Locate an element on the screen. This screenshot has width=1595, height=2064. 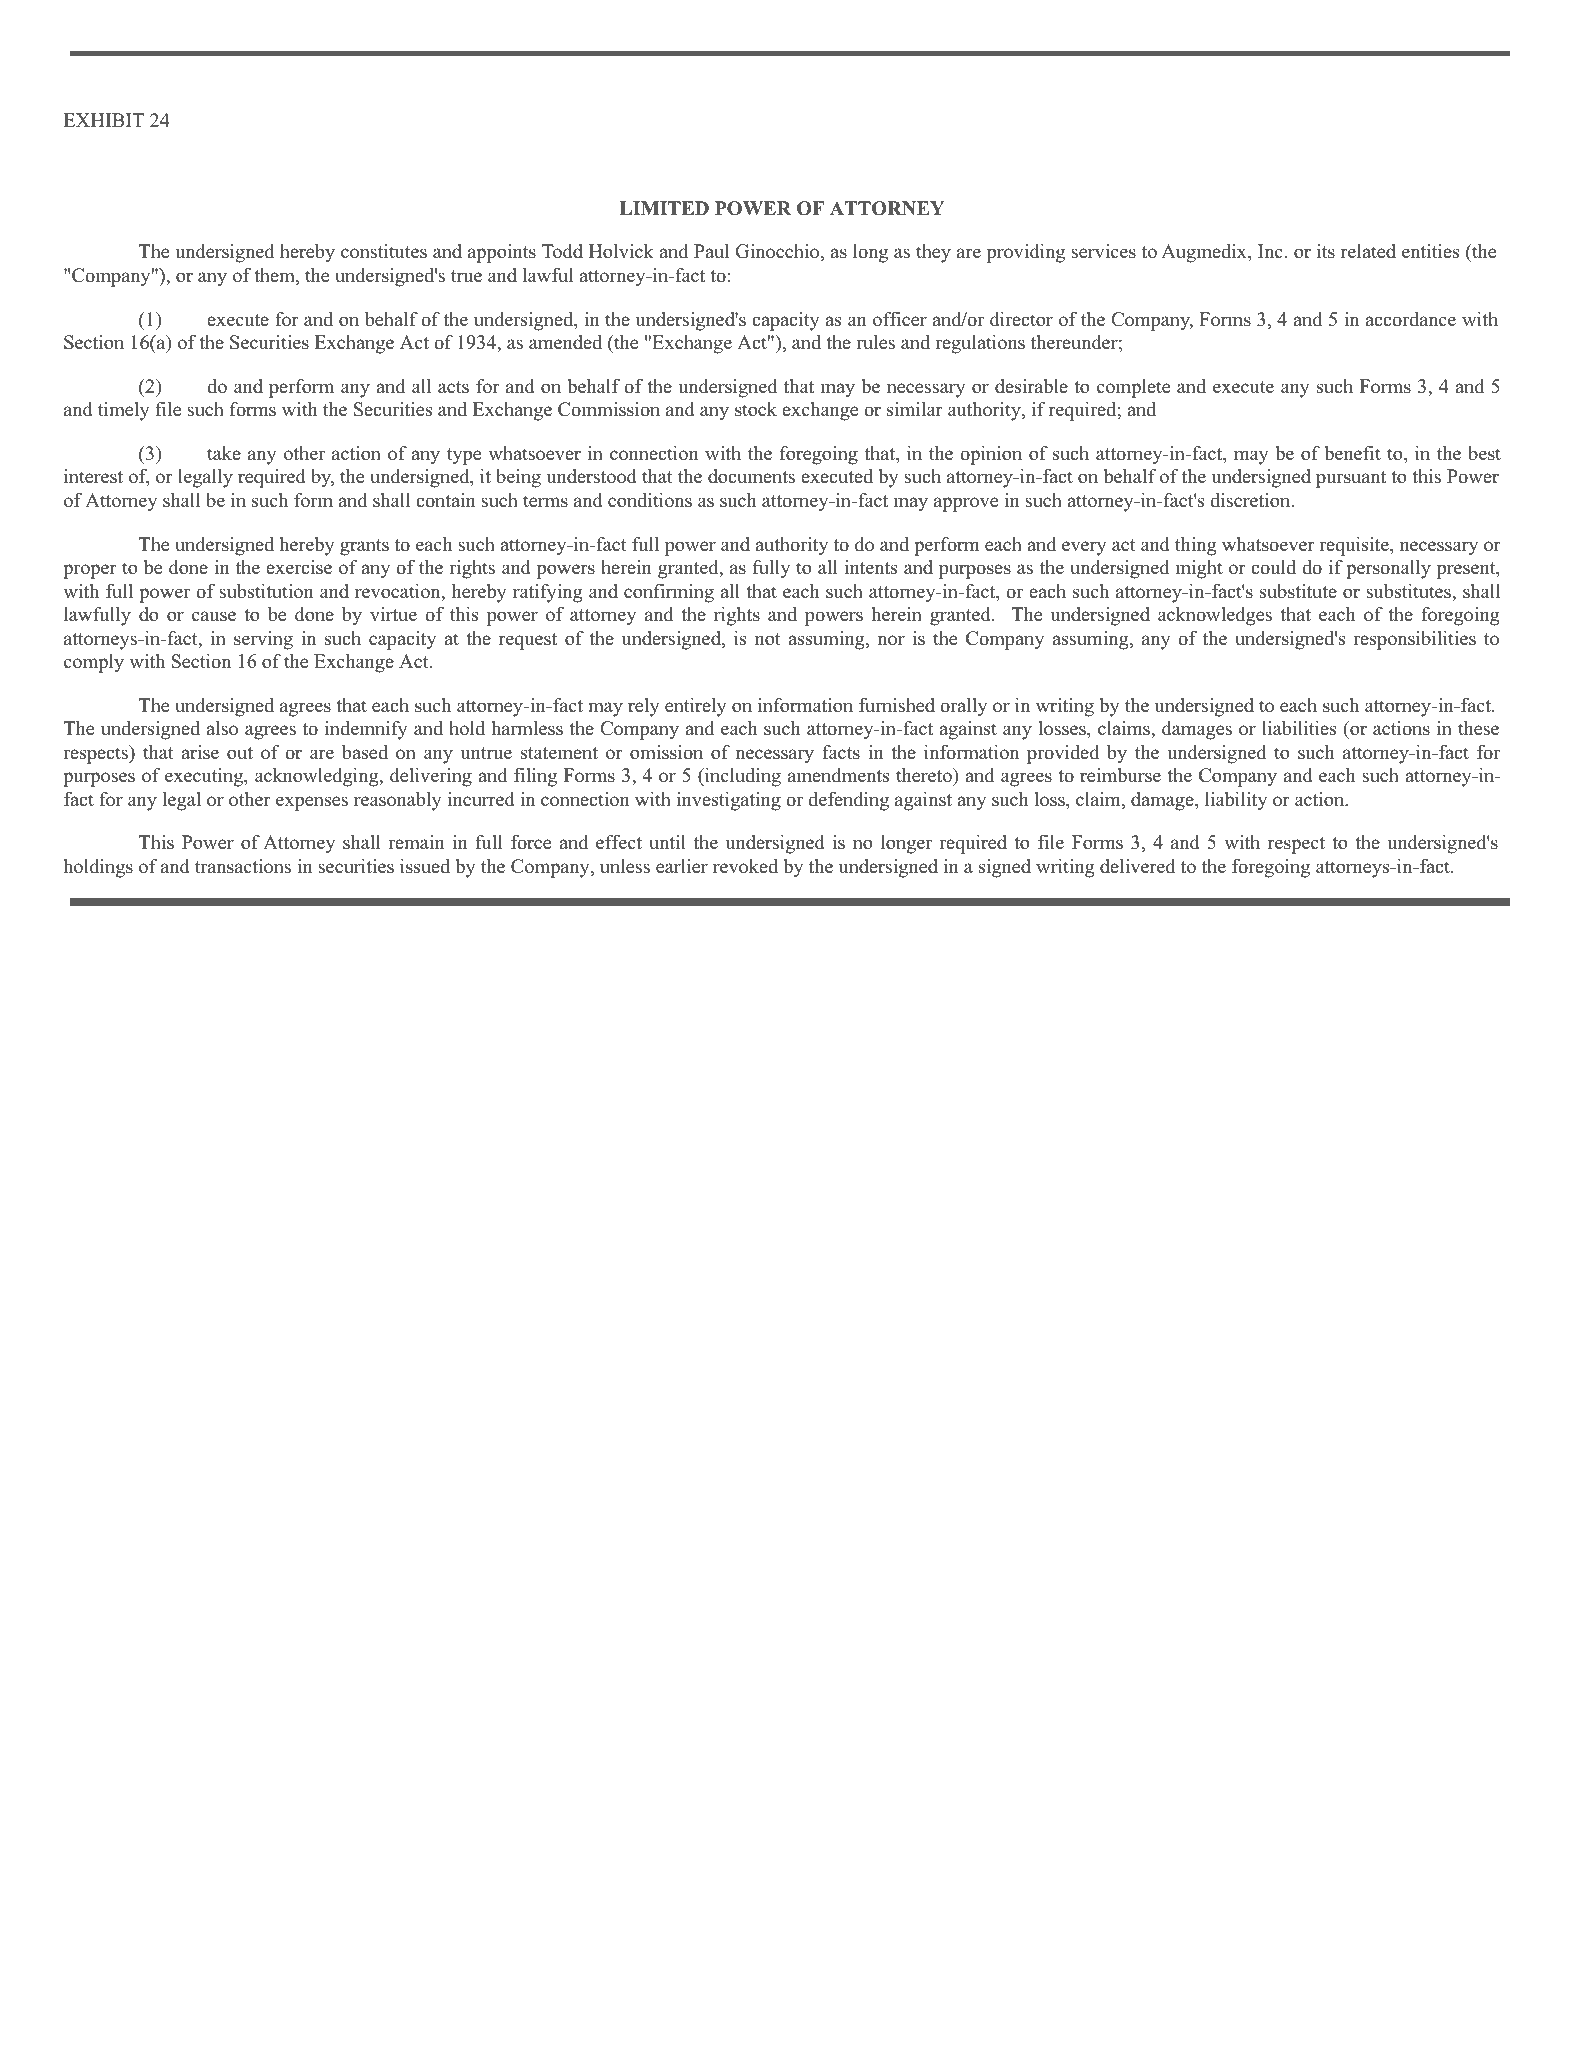
liability is located at coordinates (1236, 801).
